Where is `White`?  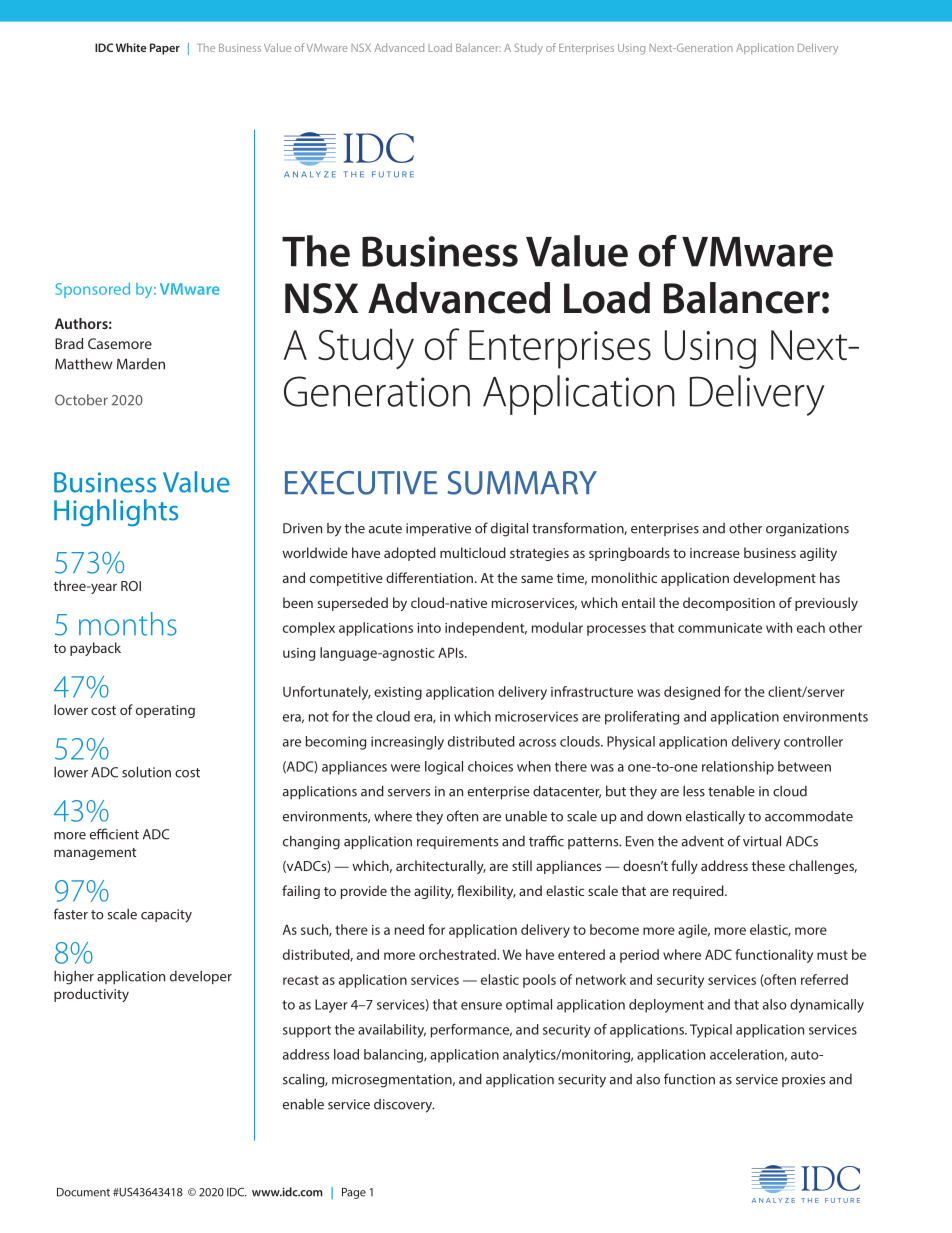
White is located at coordinates (131, 47).
